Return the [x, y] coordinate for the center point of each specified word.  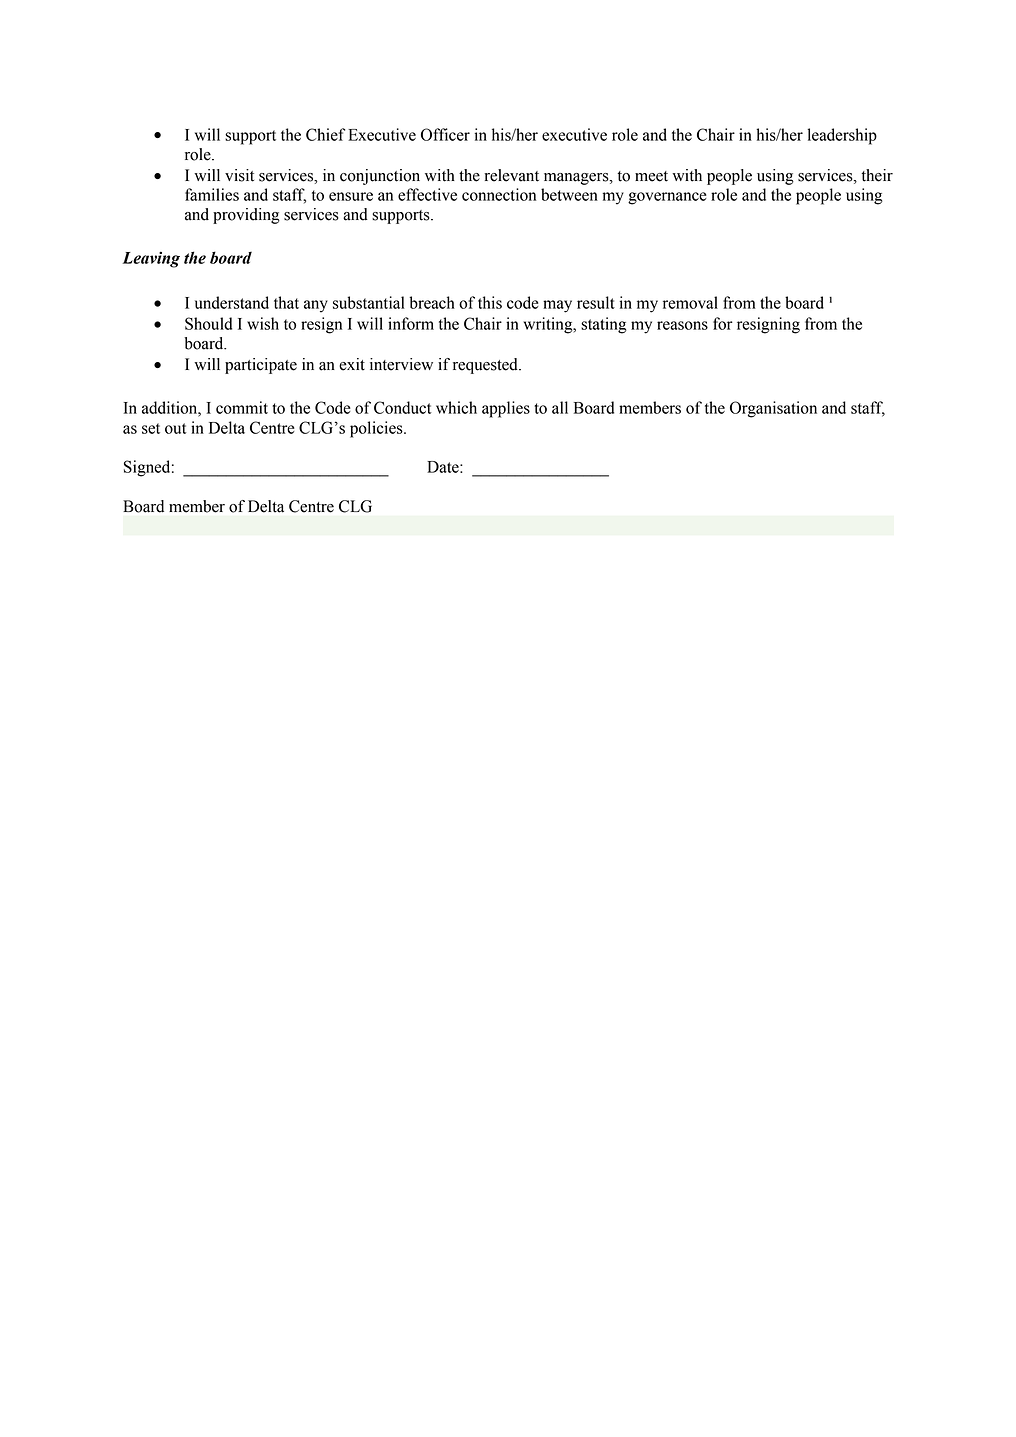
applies [506, 409]
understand [232, 302]
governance [667, 198]
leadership [842, 136]
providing [246, 216]
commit [242, 407]
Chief [325, 134]
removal [690, 302]
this [490, 302]
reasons [682, 325]
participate [261, 366]
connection [499, 194]
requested [486, 366]
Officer [445, 134]
